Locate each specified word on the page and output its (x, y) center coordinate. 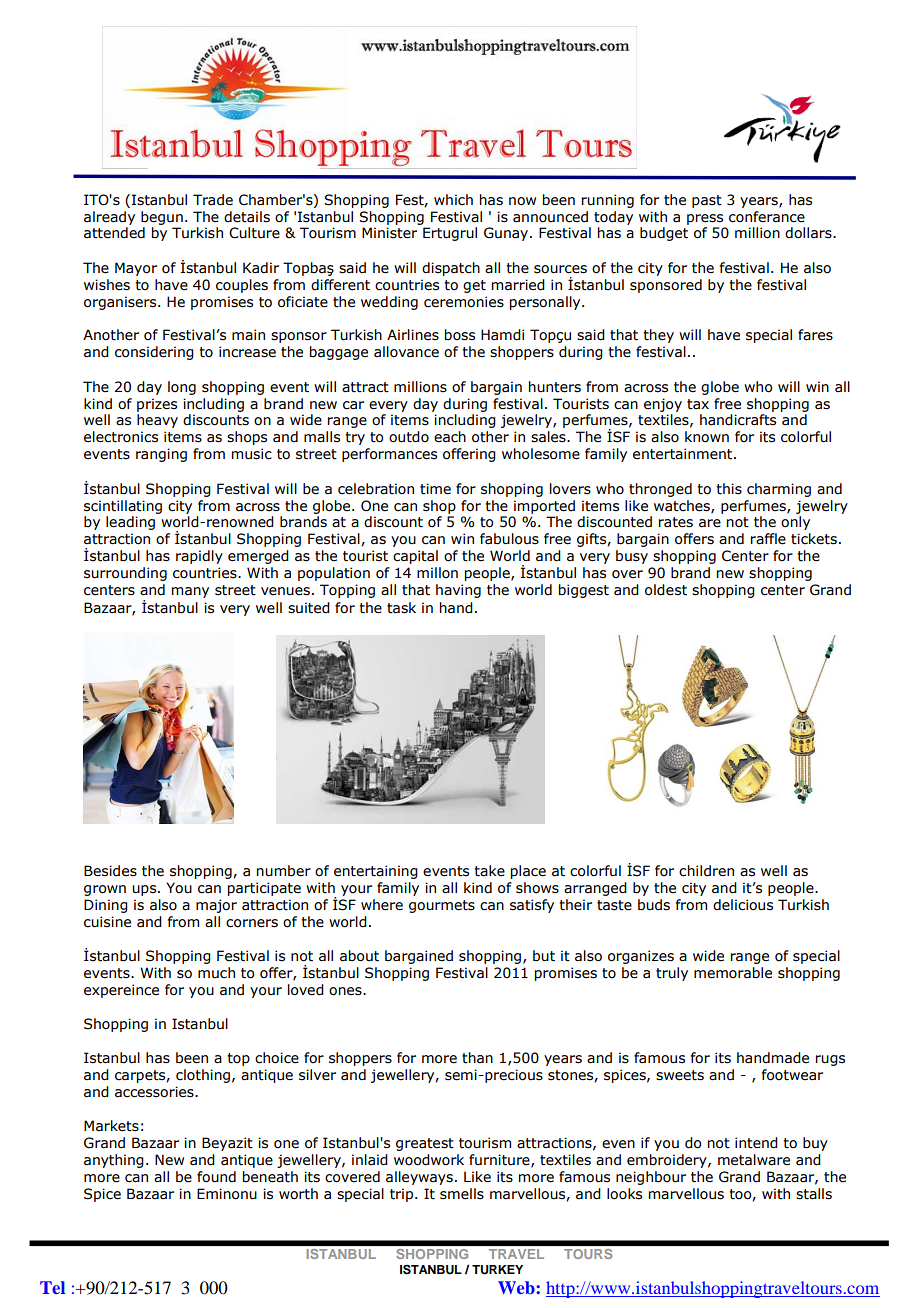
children (706, 871)
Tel (52, 1287)
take (489, 871)
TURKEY (497, 1270)
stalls (814, 1194)
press (705, 219)
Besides (110, 871)
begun (162, 218)
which (453, 200)
